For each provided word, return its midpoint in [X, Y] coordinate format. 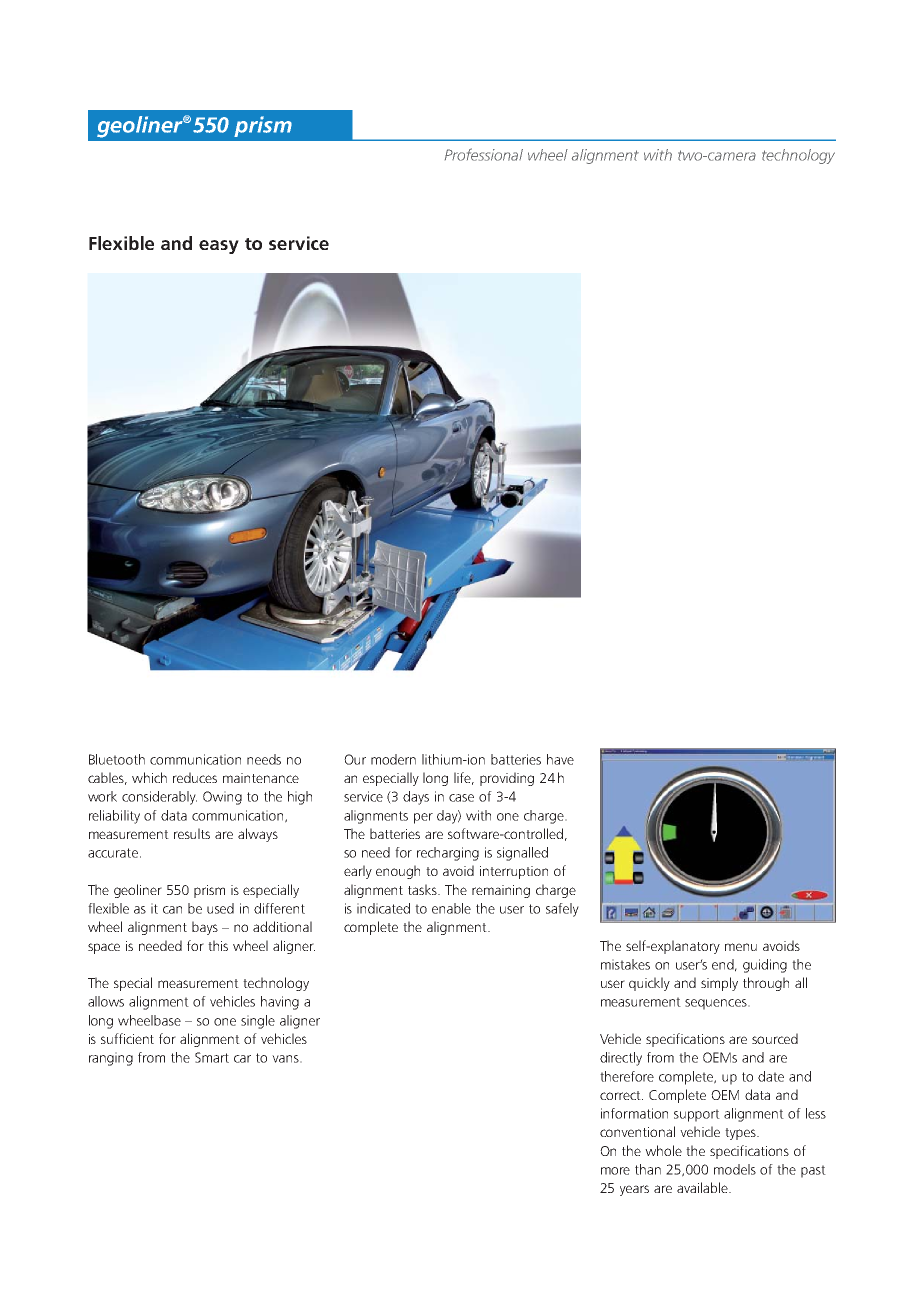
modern [393, 759]
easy [219, 247]
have [560, 759]
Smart [212, 1057]
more [615, 1171]
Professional [484, 154]
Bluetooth [117, 759]
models [735, 1169]
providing [507, 779]
